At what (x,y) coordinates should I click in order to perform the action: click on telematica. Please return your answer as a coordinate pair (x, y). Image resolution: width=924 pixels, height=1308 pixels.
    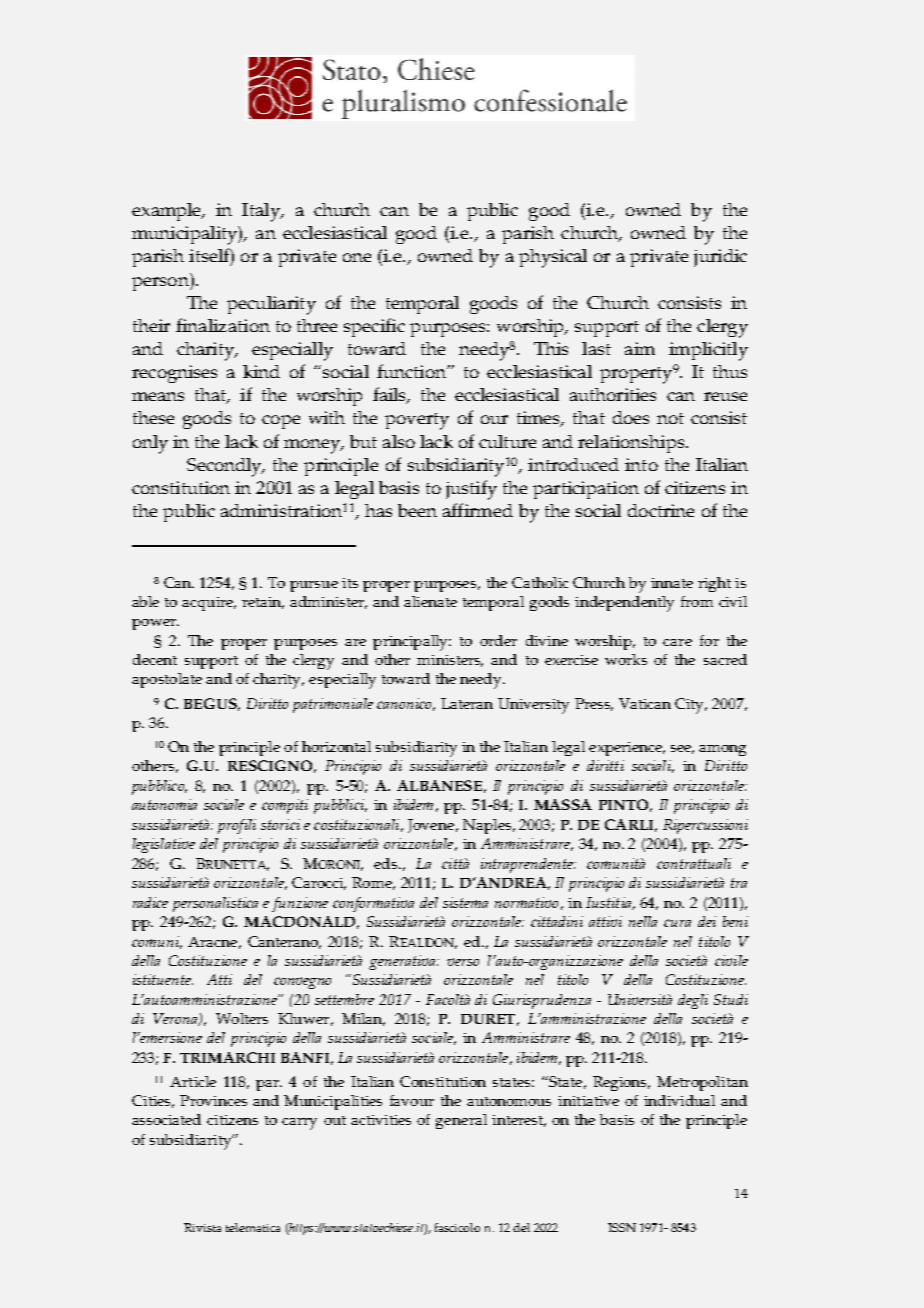
    Looking at the image, I should click on (253, 1227).
